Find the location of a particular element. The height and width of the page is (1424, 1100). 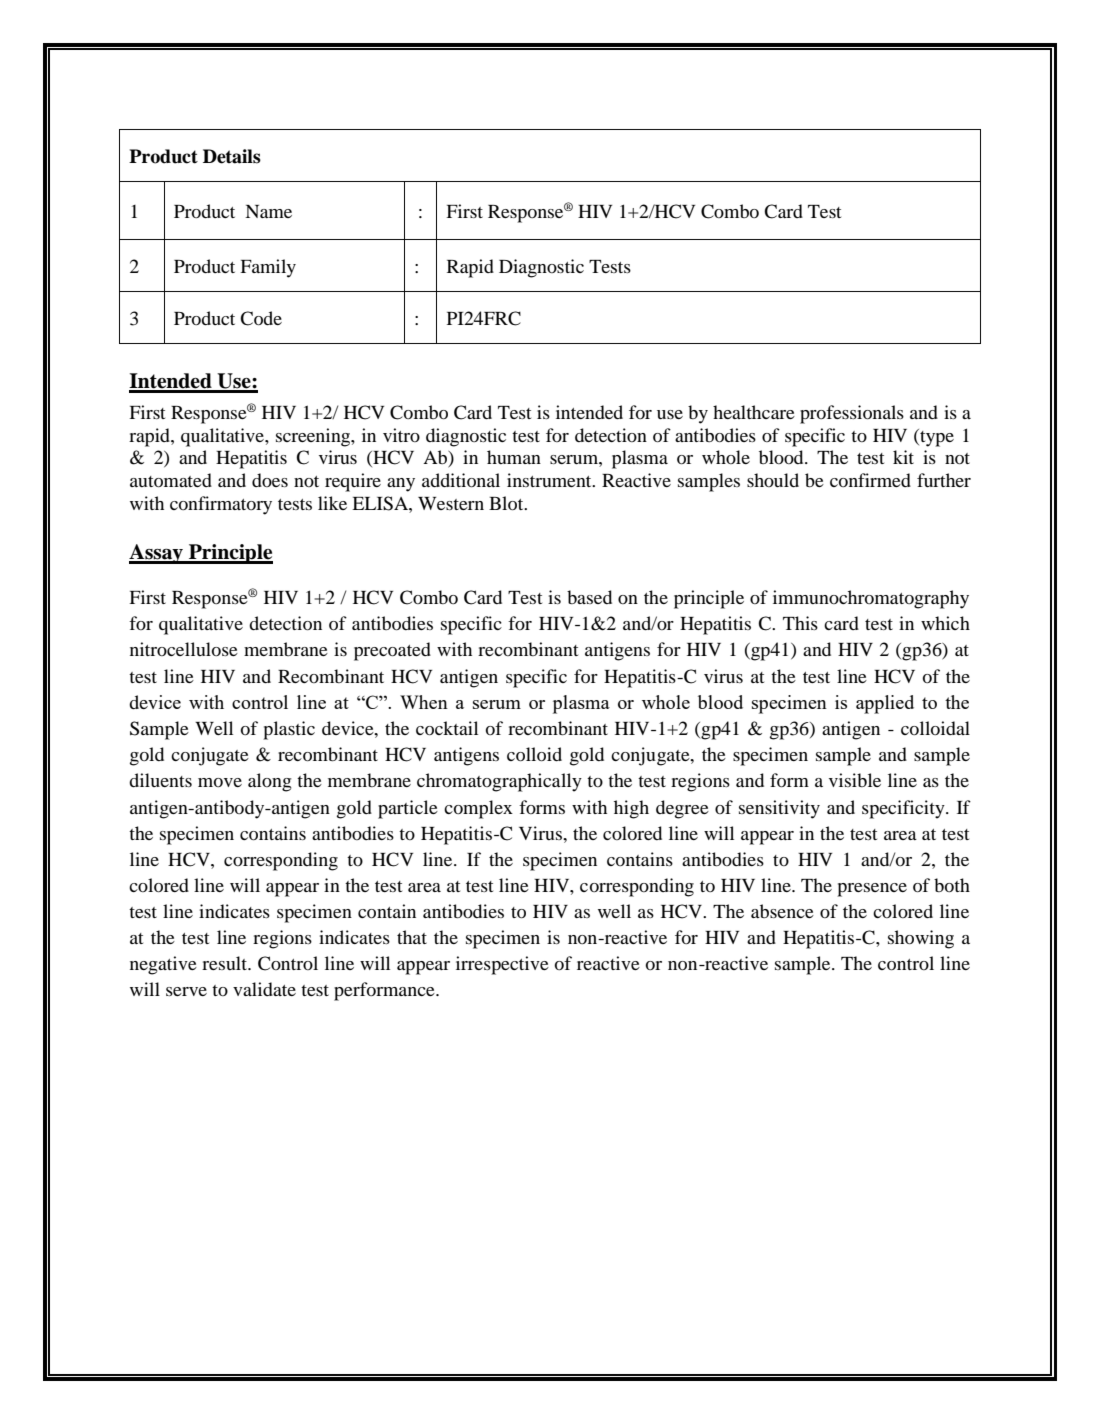

Details is located at coordinates (232, 156).
